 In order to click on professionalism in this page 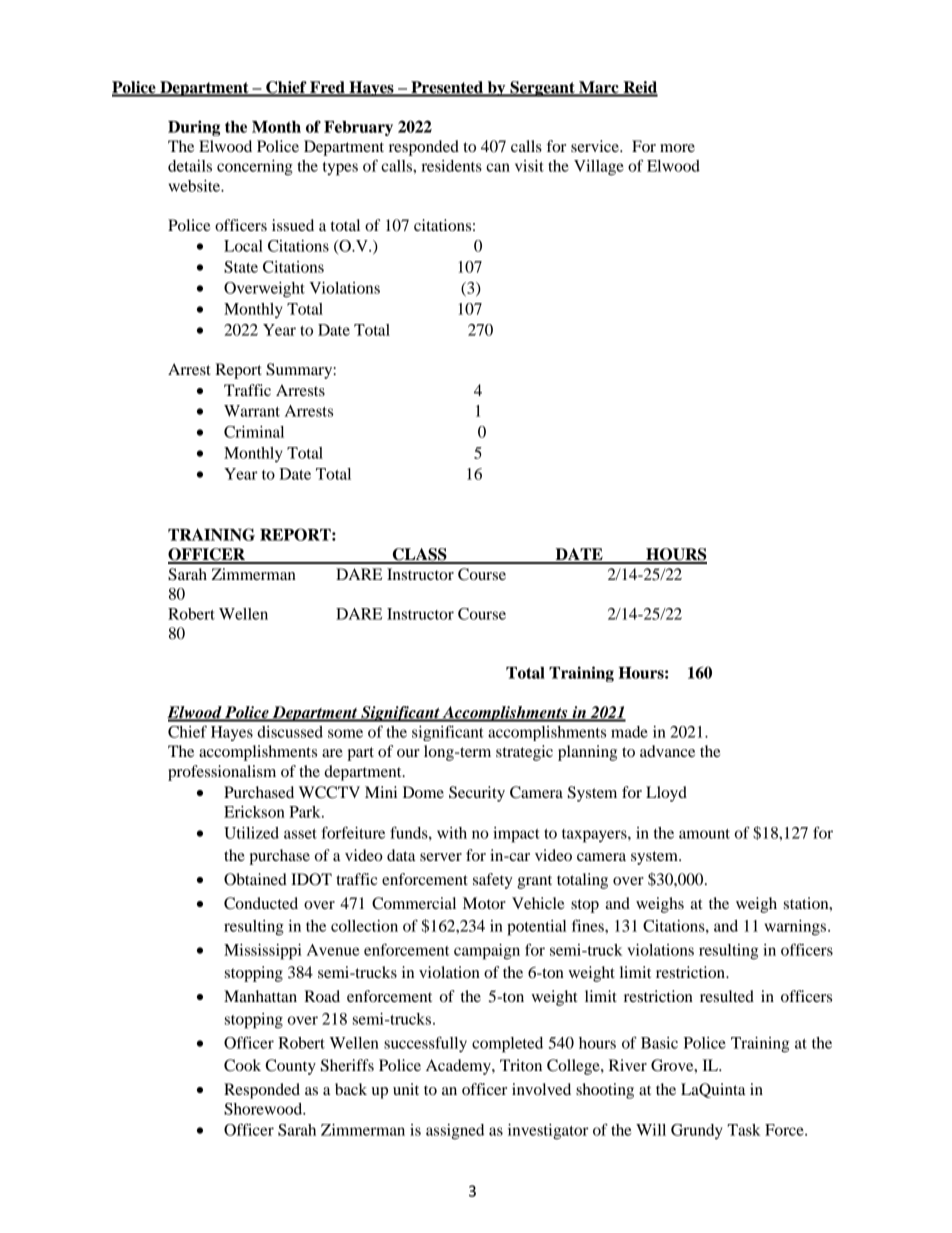, I will do `click(222, 773)`.
